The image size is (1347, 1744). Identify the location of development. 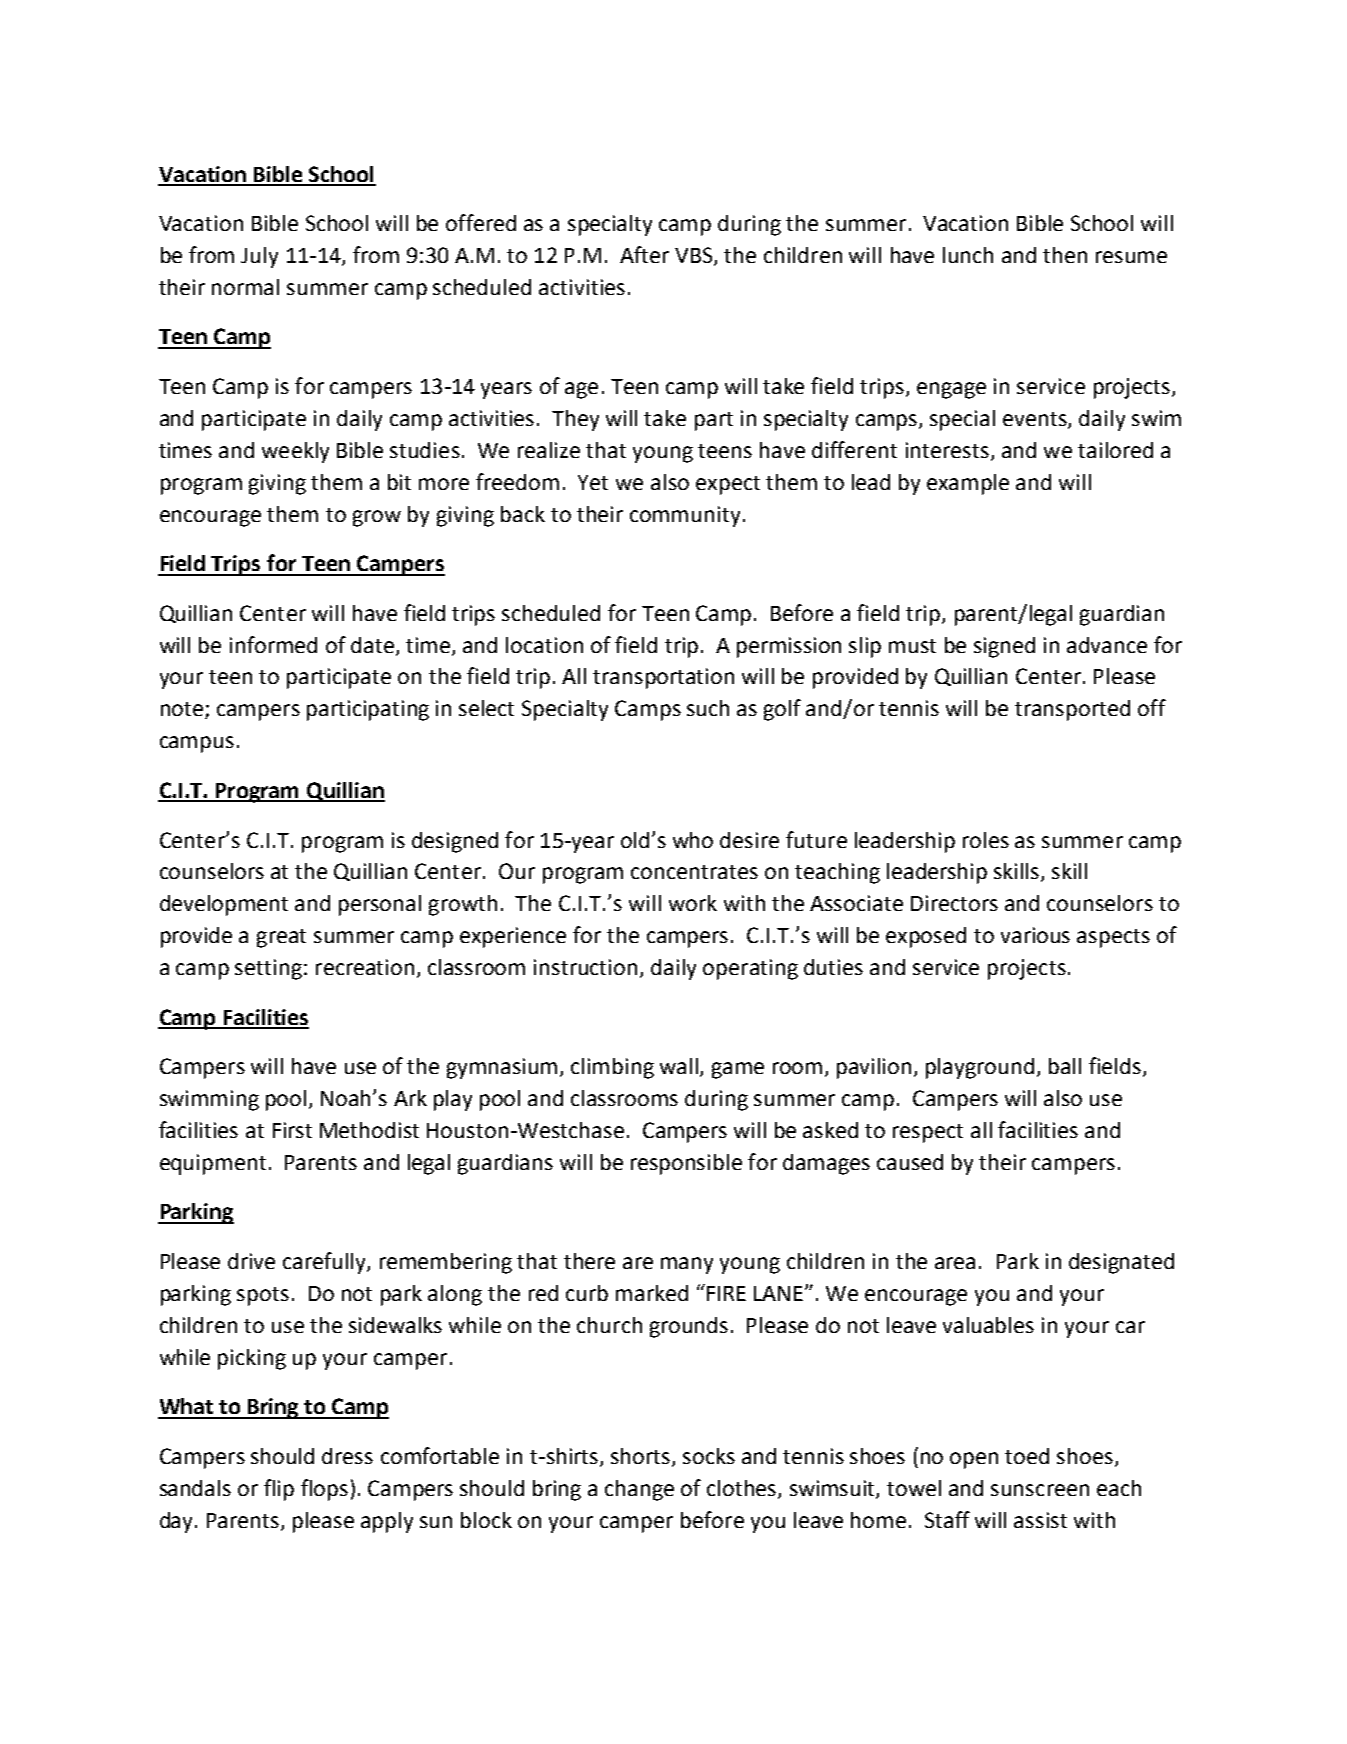
(224, 905).
